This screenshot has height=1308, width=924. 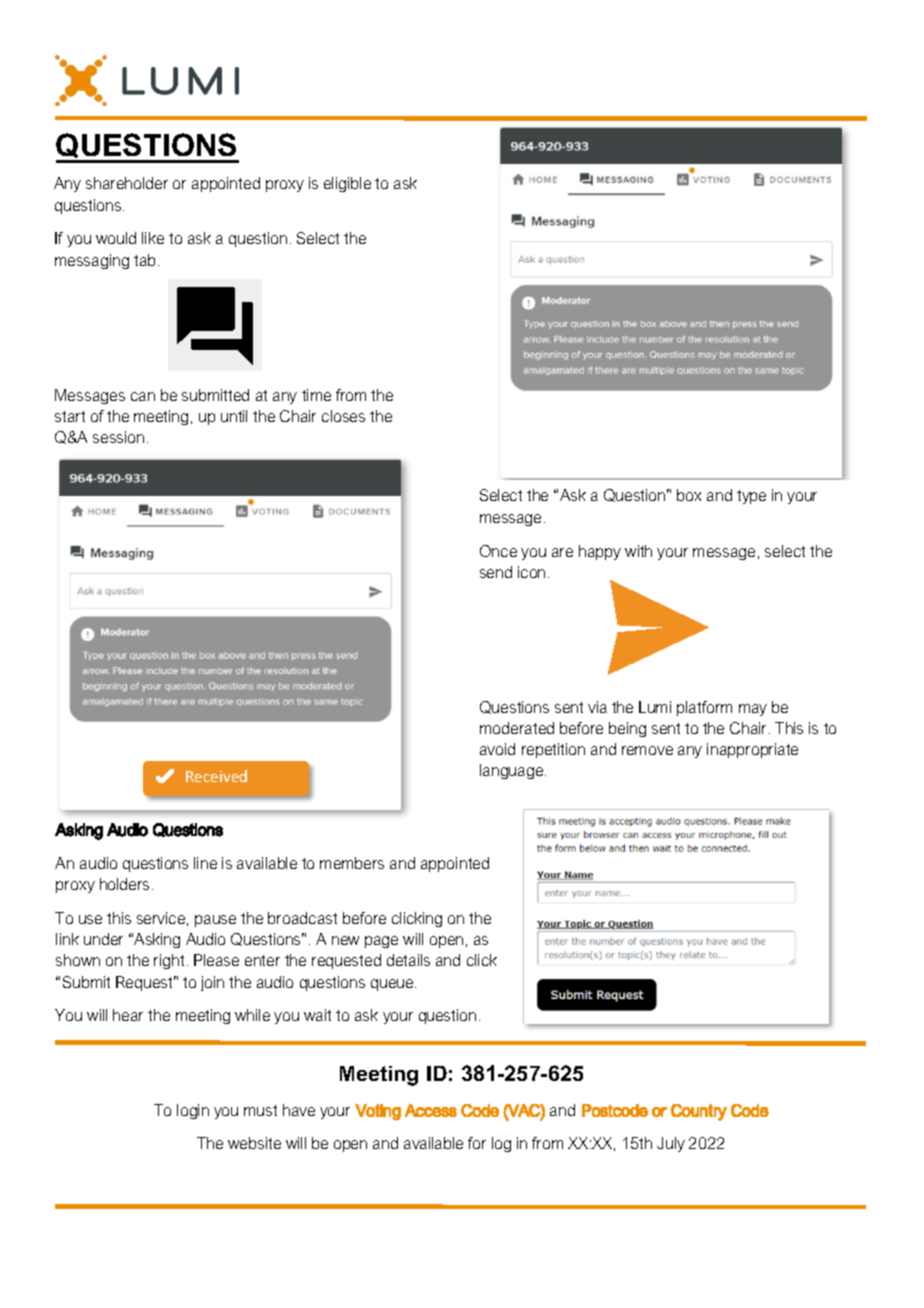 What do you see at coordinates (689, 495) in the screenshot?
I see `box` at bounding box center [689, 495].
